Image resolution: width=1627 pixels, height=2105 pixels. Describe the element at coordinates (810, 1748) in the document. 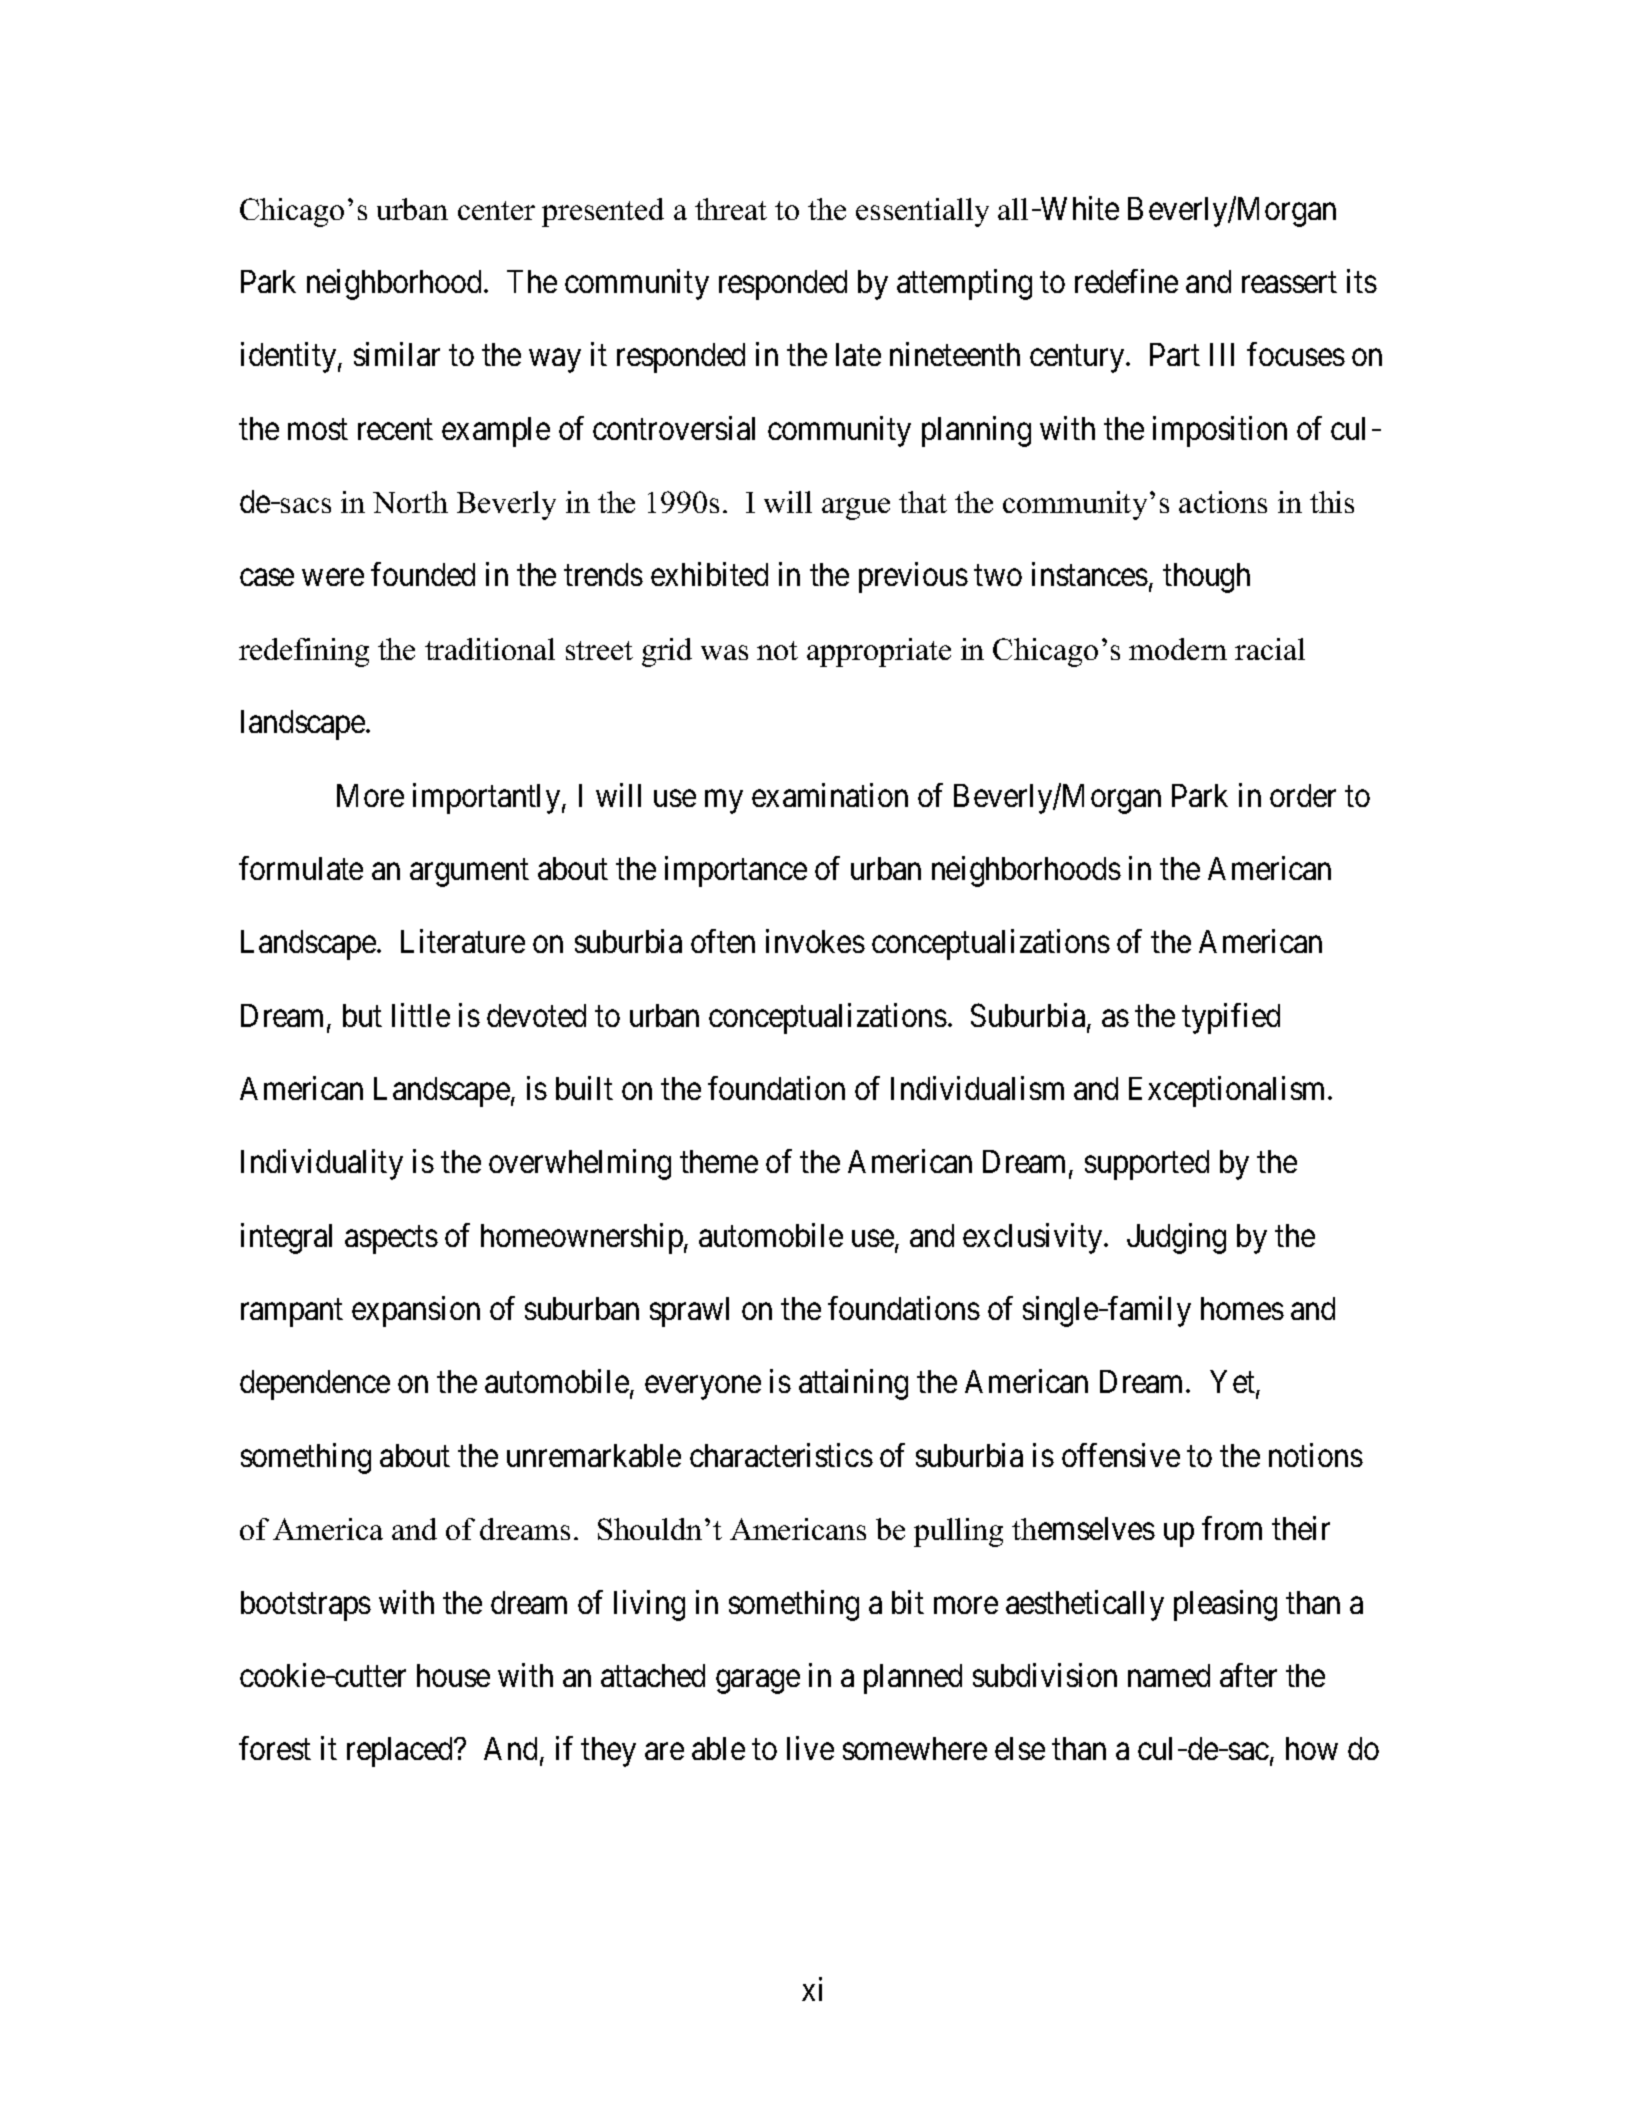

I see `live` at that location.
